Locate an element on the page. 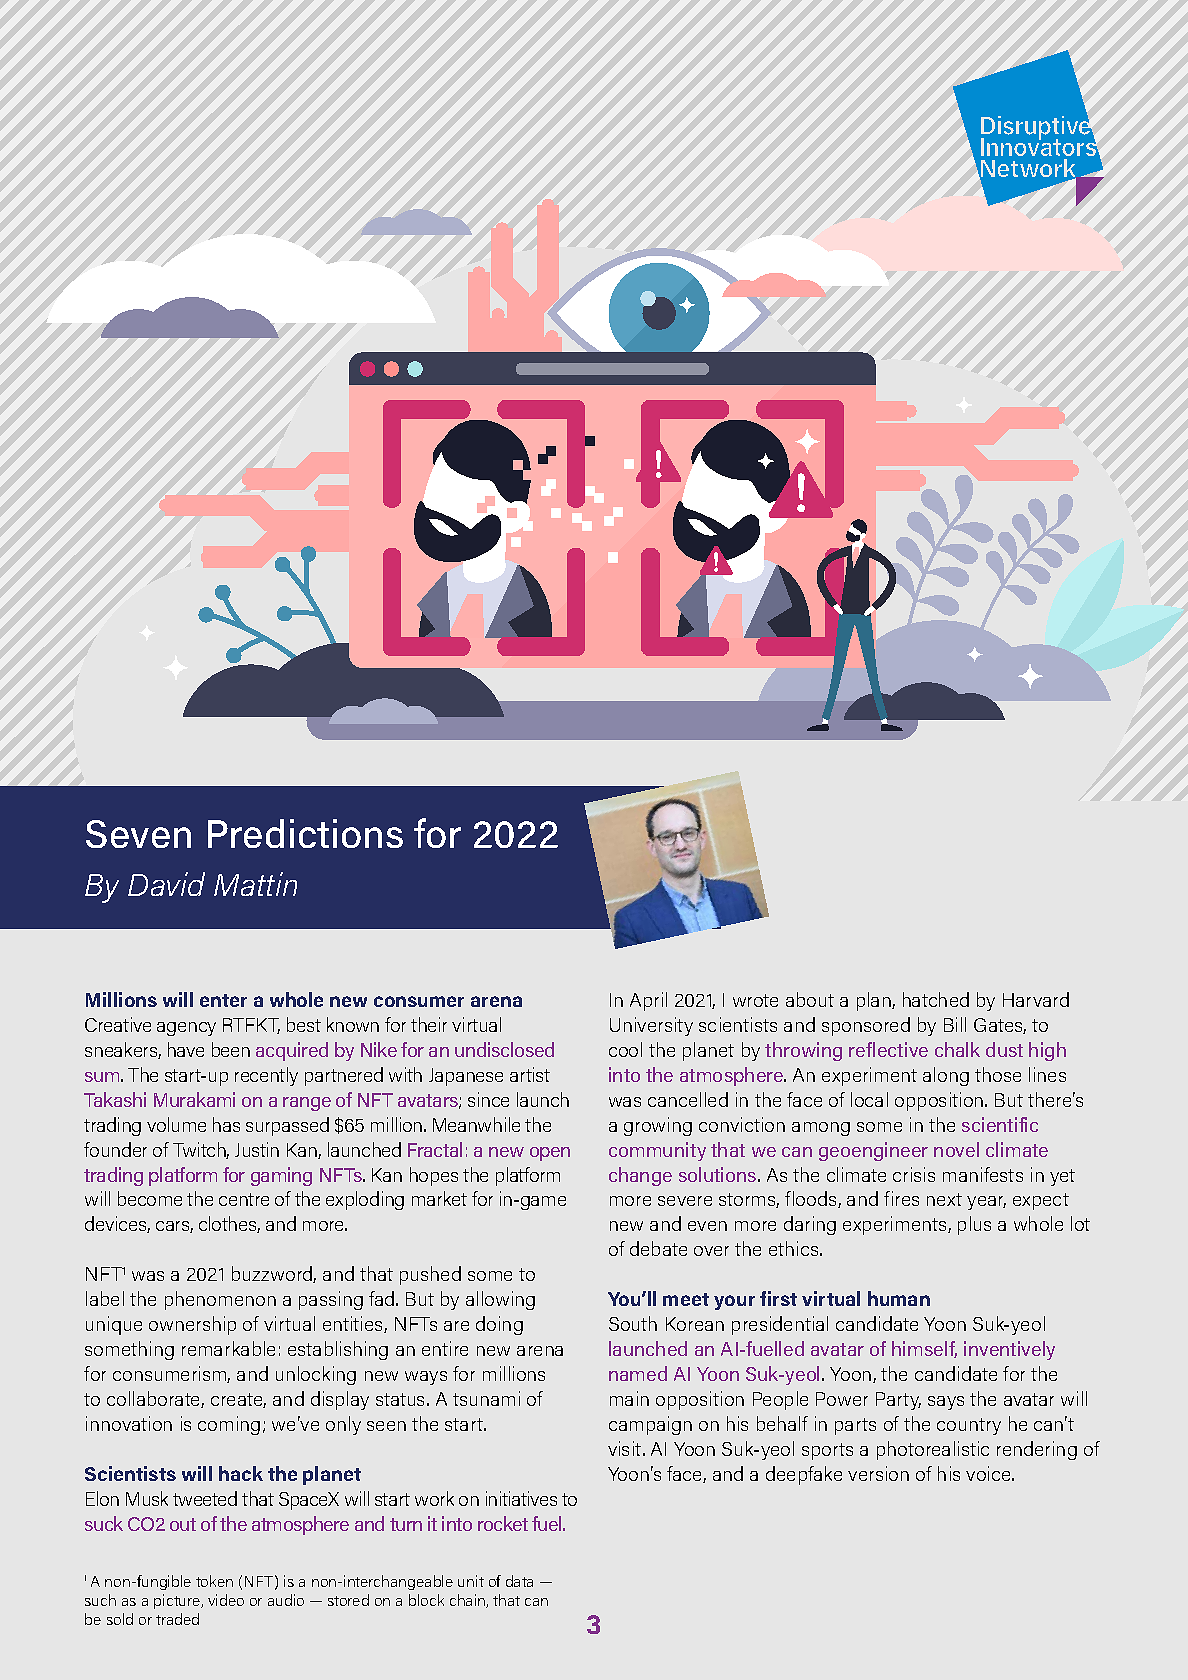 This document has height=1680, width=1188. remarkable is located at coordinates (228, 1348).
